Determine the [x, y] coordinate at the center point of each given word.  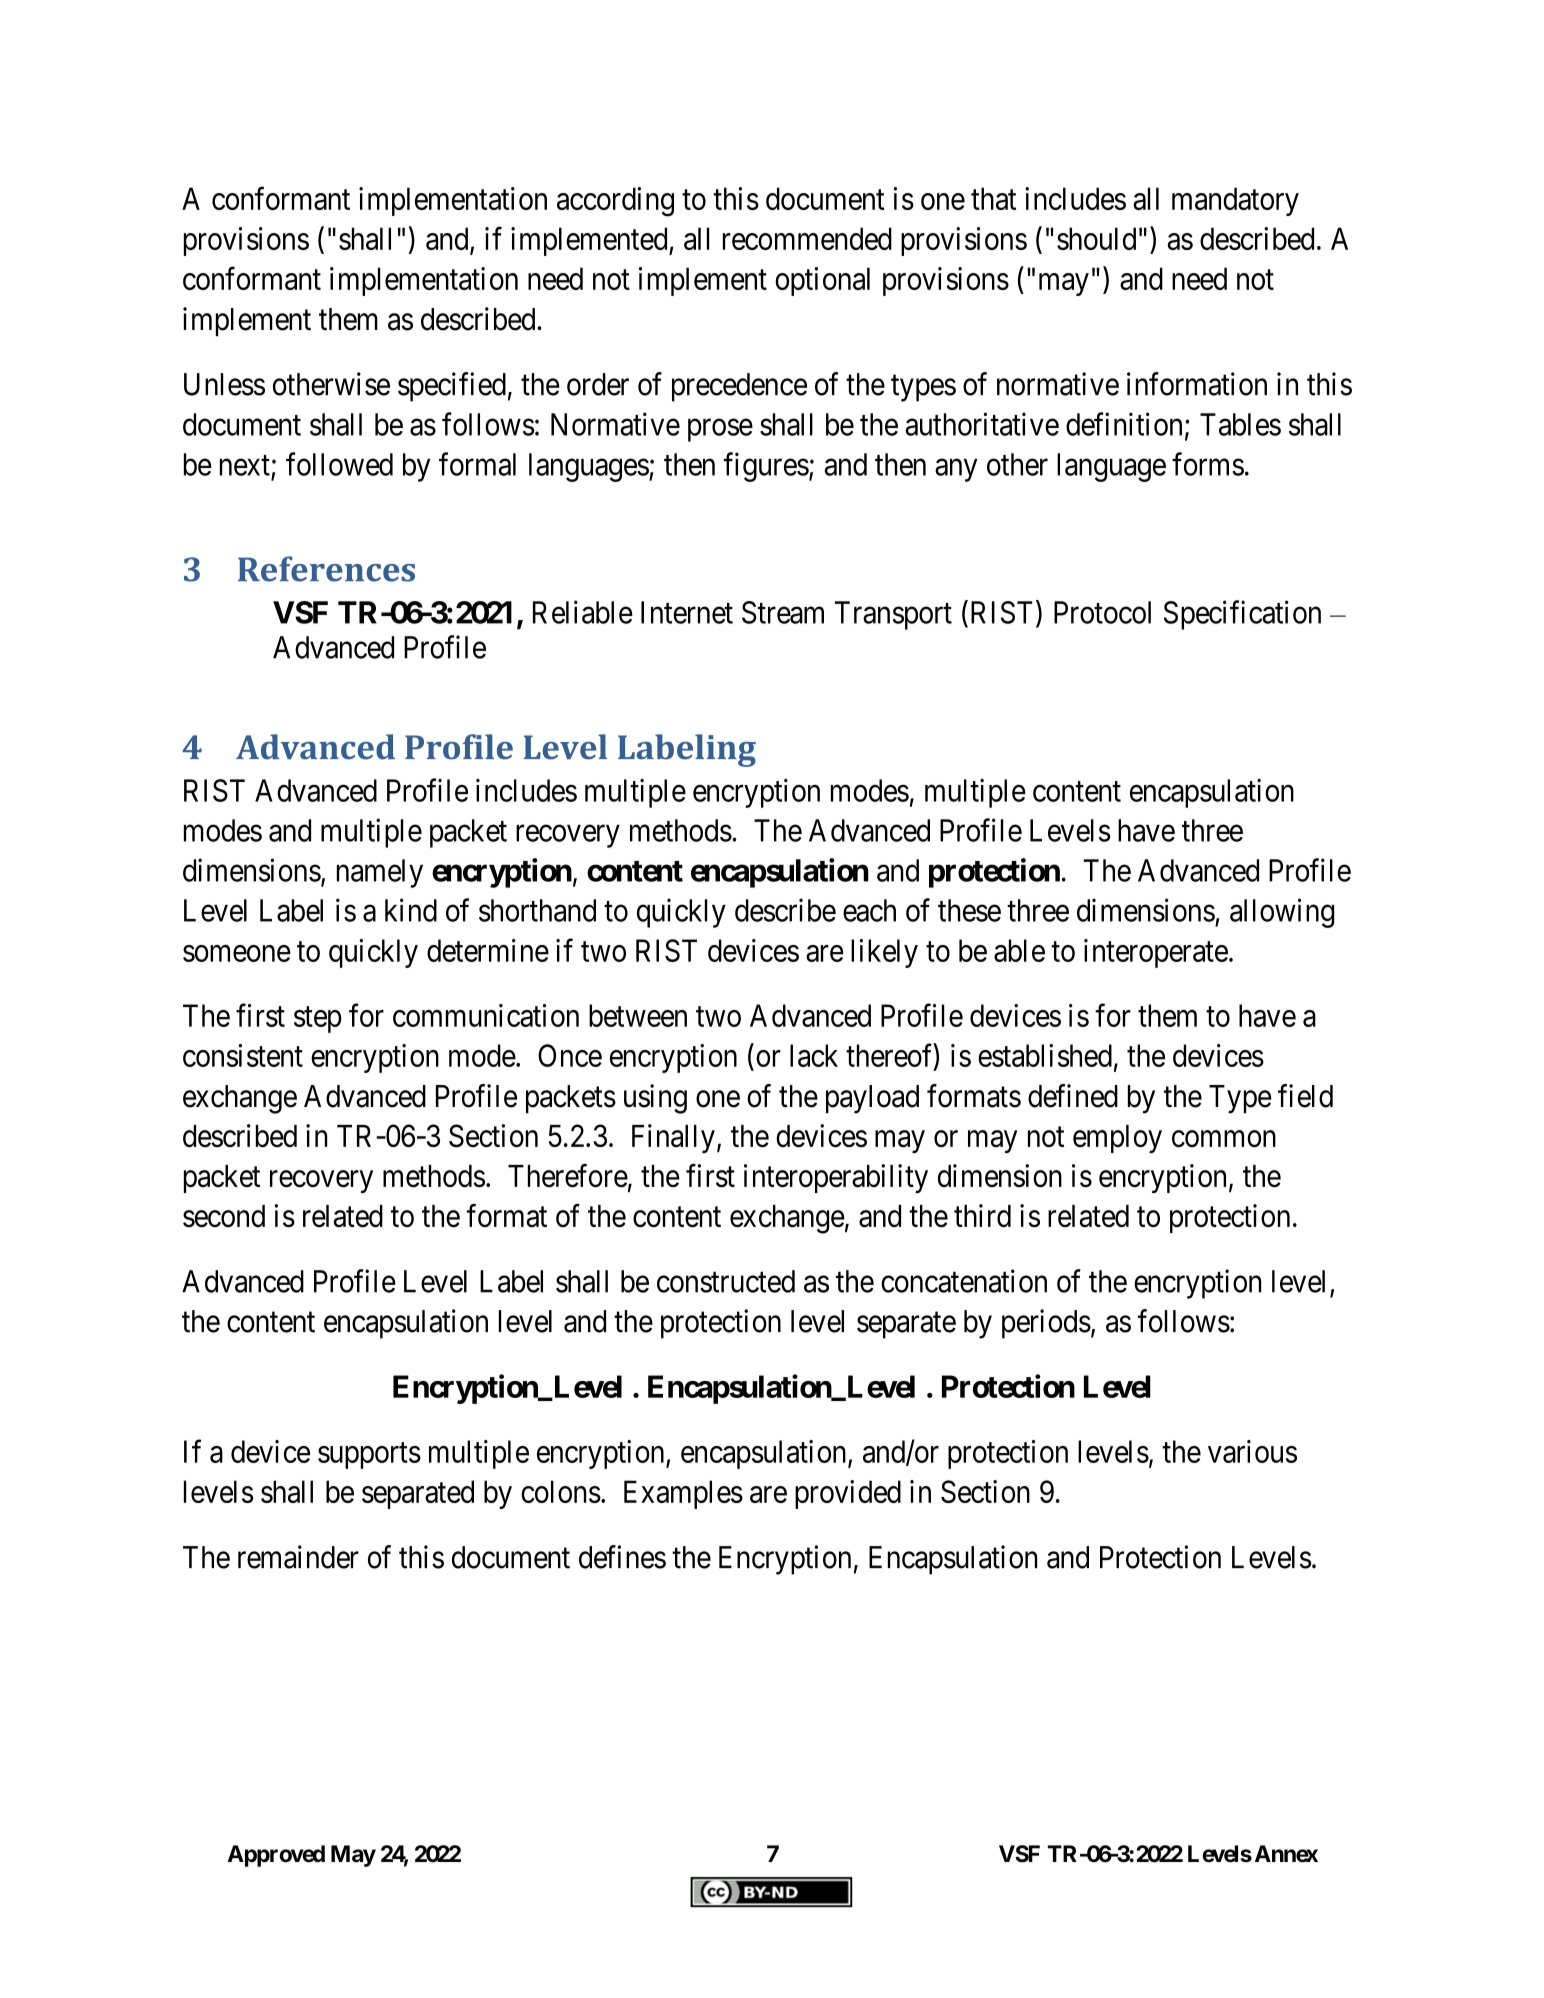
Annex [1286, 1854]
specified [452, 387]
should [1096, 238]
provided [848, 1494]
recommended [807, 238]
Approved [276, 1856]
